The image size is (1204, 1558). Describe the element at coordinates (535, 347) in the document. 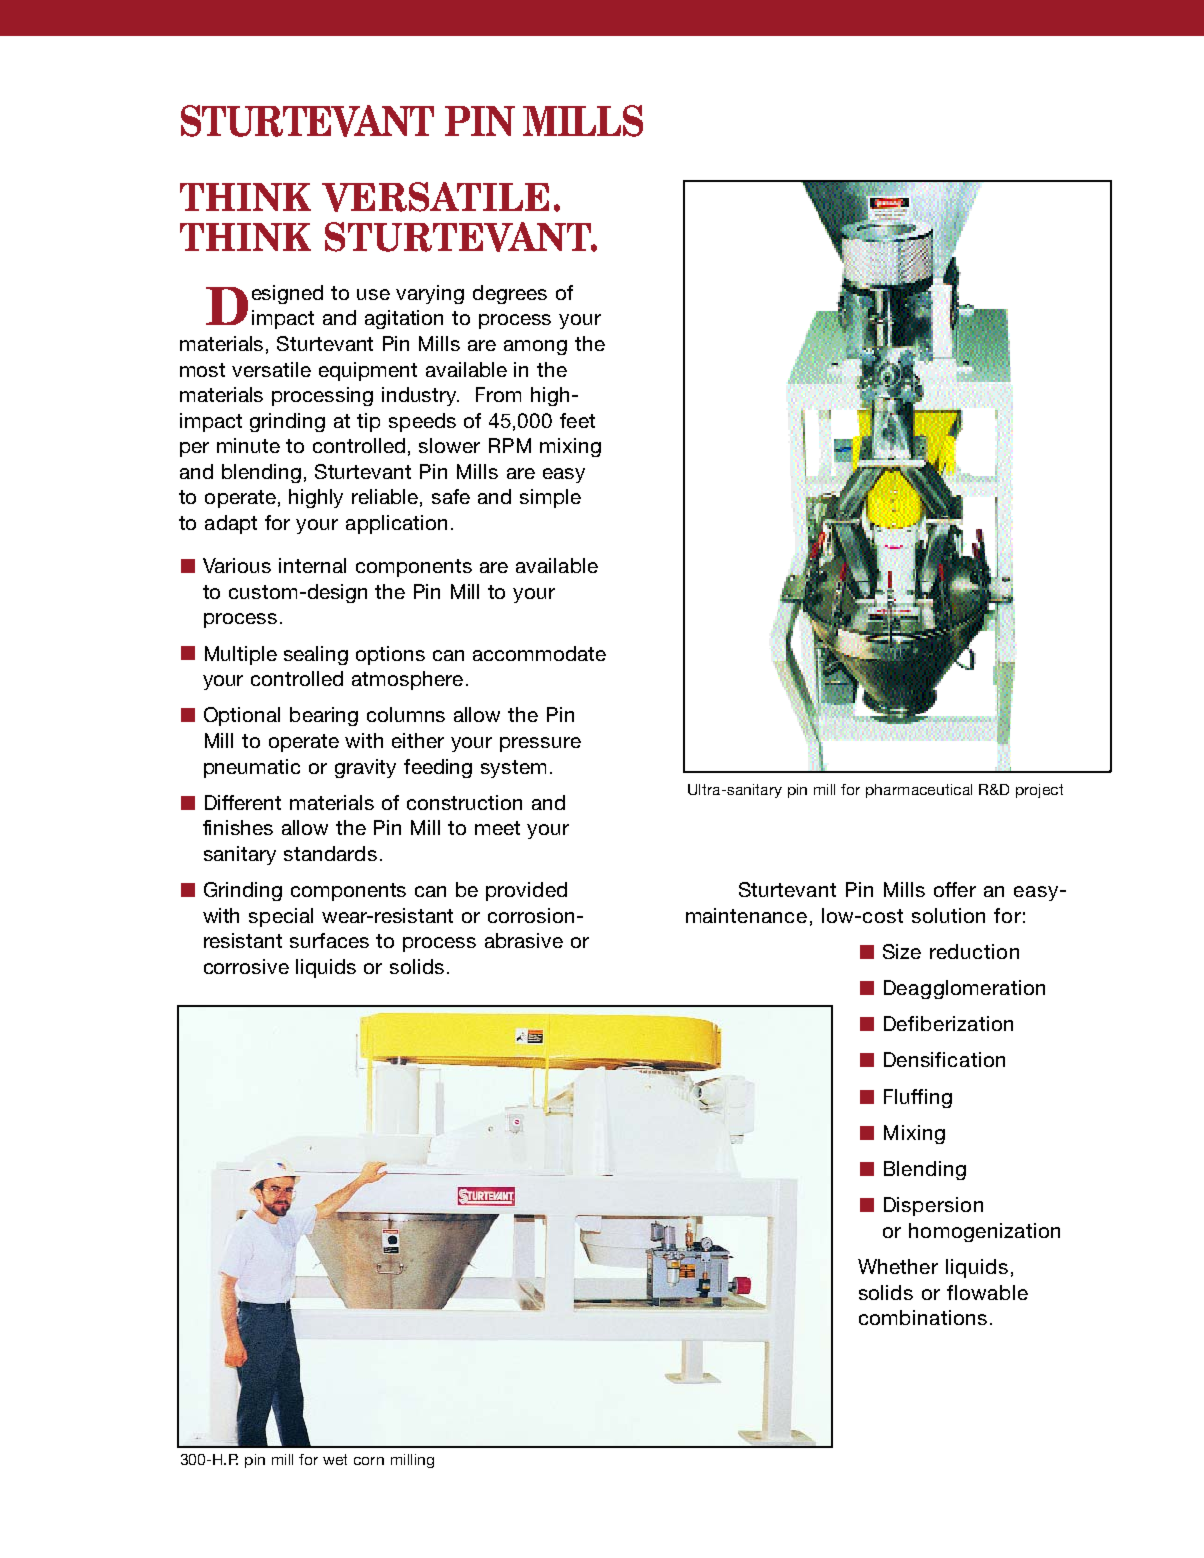

I see `among` at that location.
